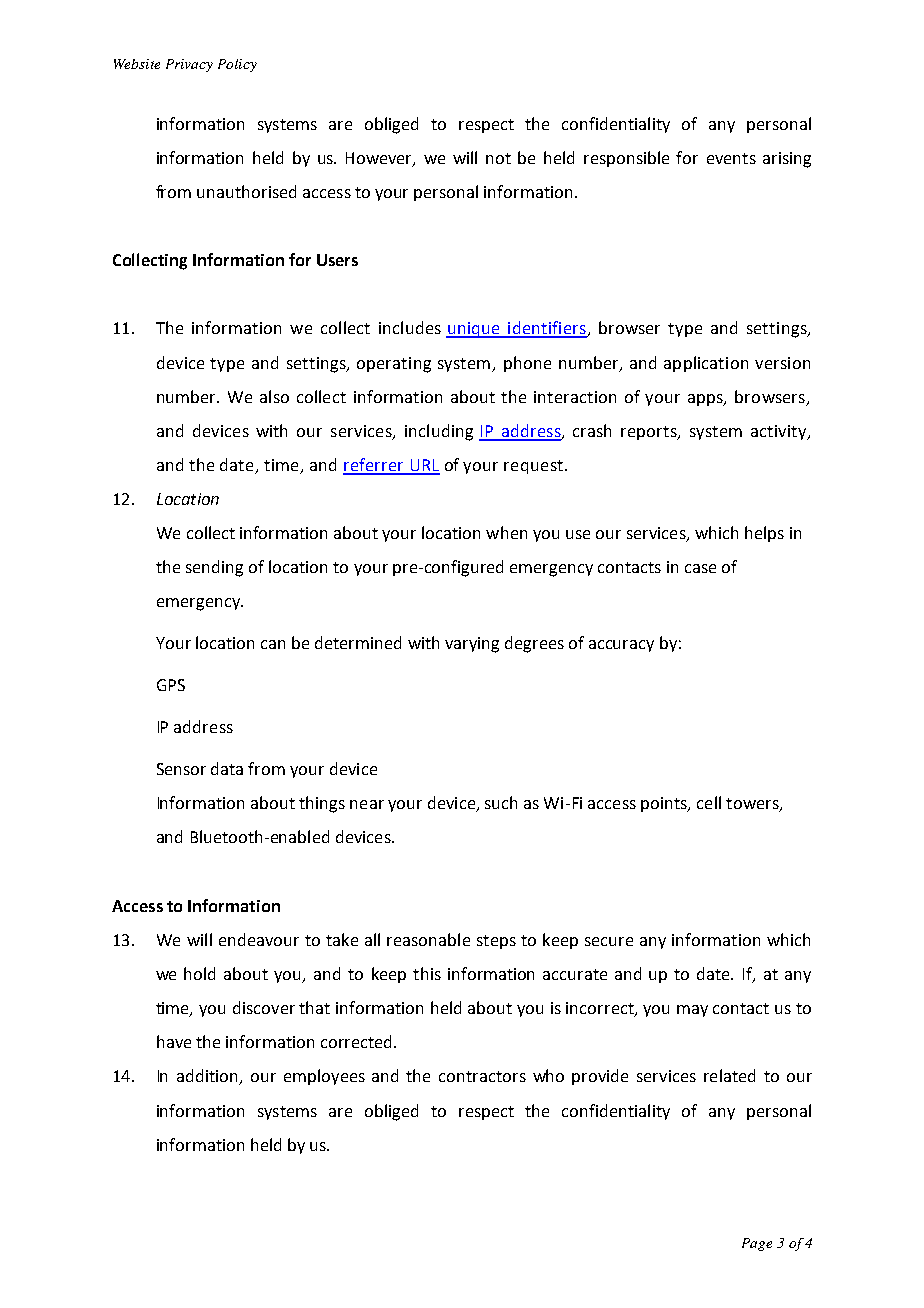 The height and width of the screenshot is (1308, 924). I want to click on Page, so click(757, 1244).
